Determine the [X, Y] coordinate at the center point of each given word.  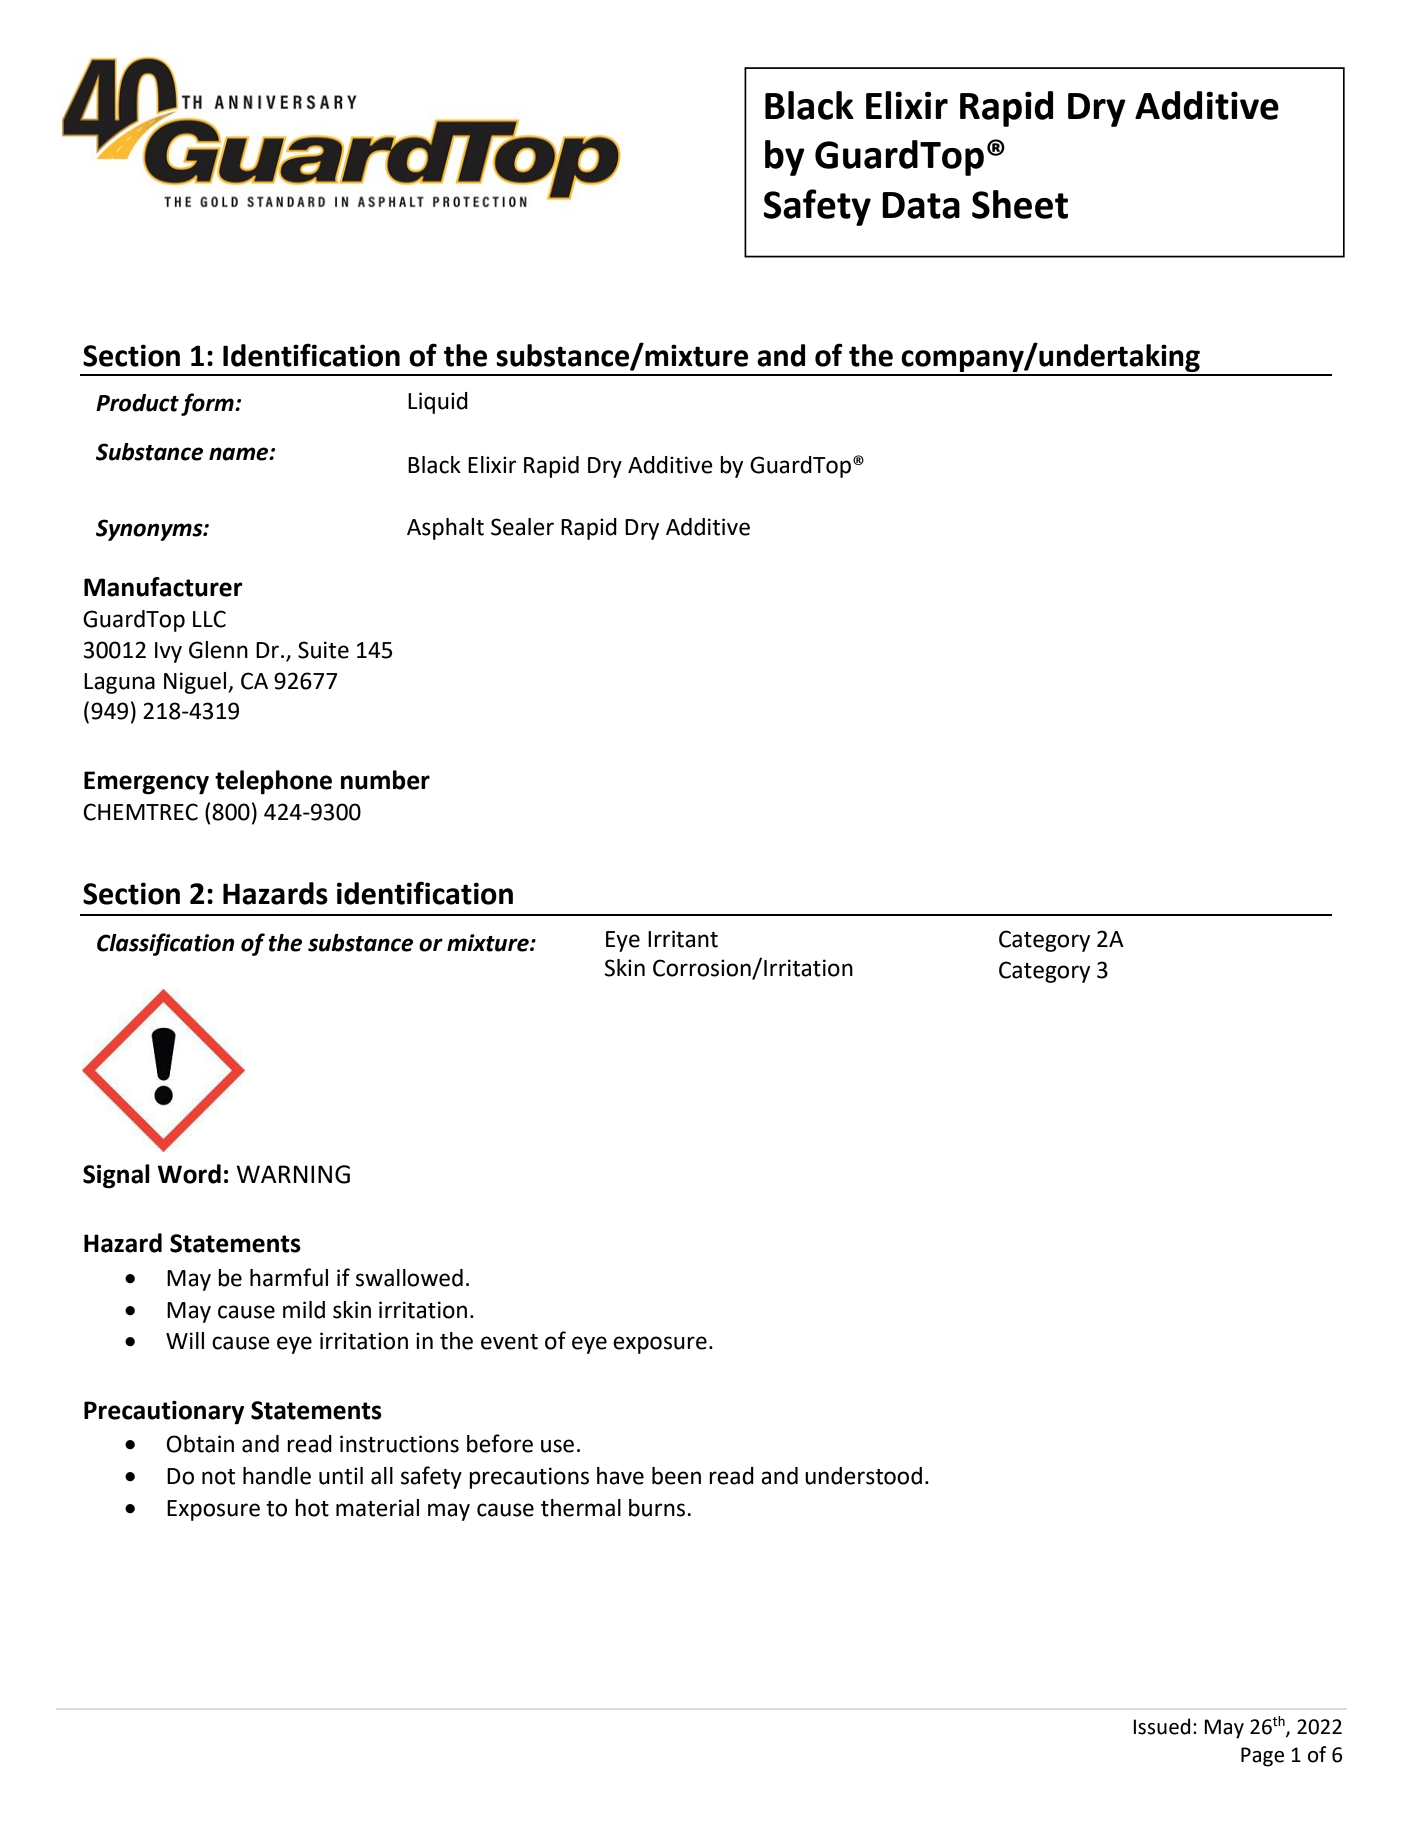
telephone [273, 782]
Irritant [683, 939]
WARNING [293, 1174]
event [509, 1342]
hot [312, 1508]
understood [863, 1476]
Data [921, 205]
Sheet [1020, 204]
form [208, 404]
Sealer [522, 527]
